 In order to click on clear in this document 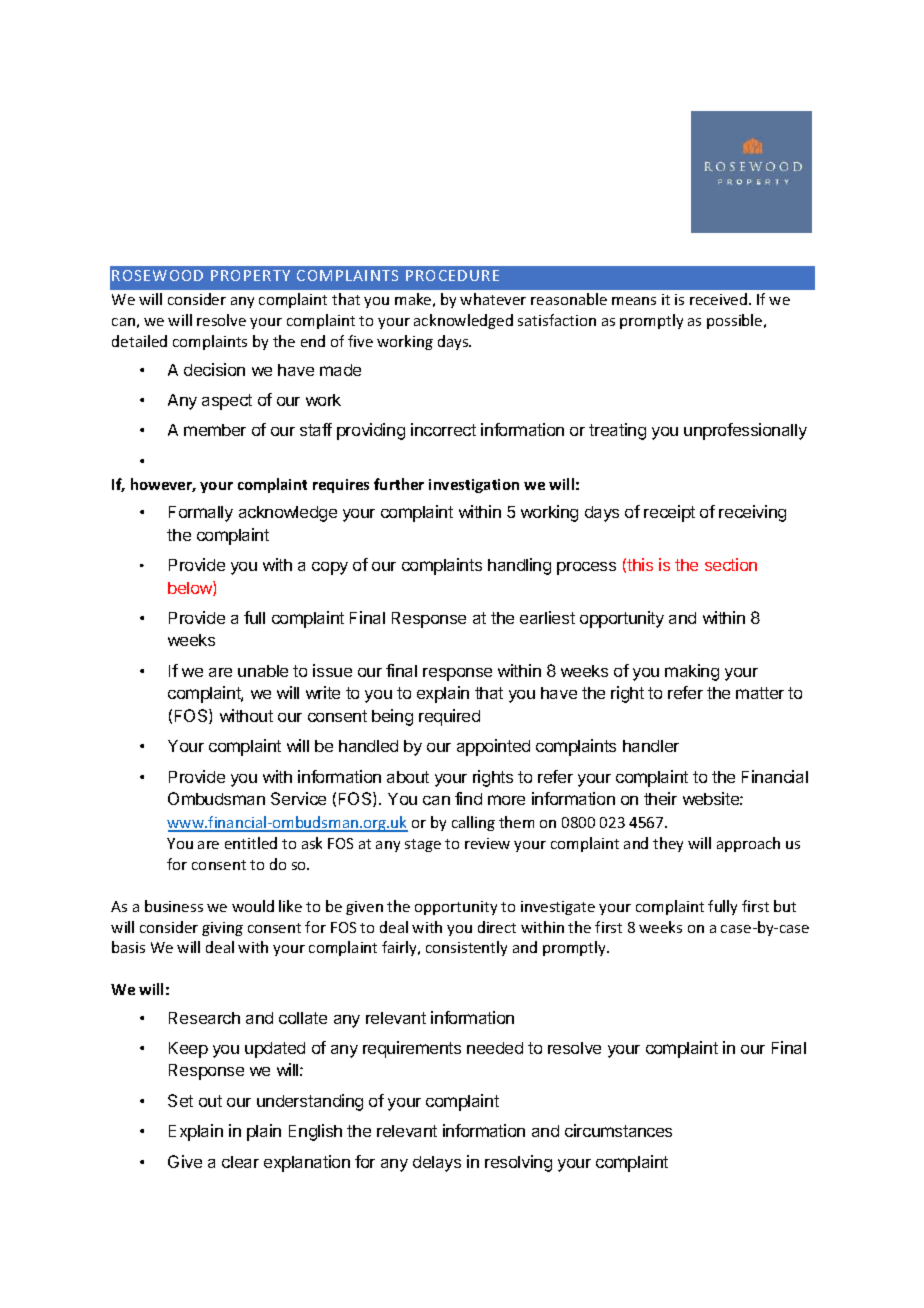, I will do `click(240, 1162)`.
